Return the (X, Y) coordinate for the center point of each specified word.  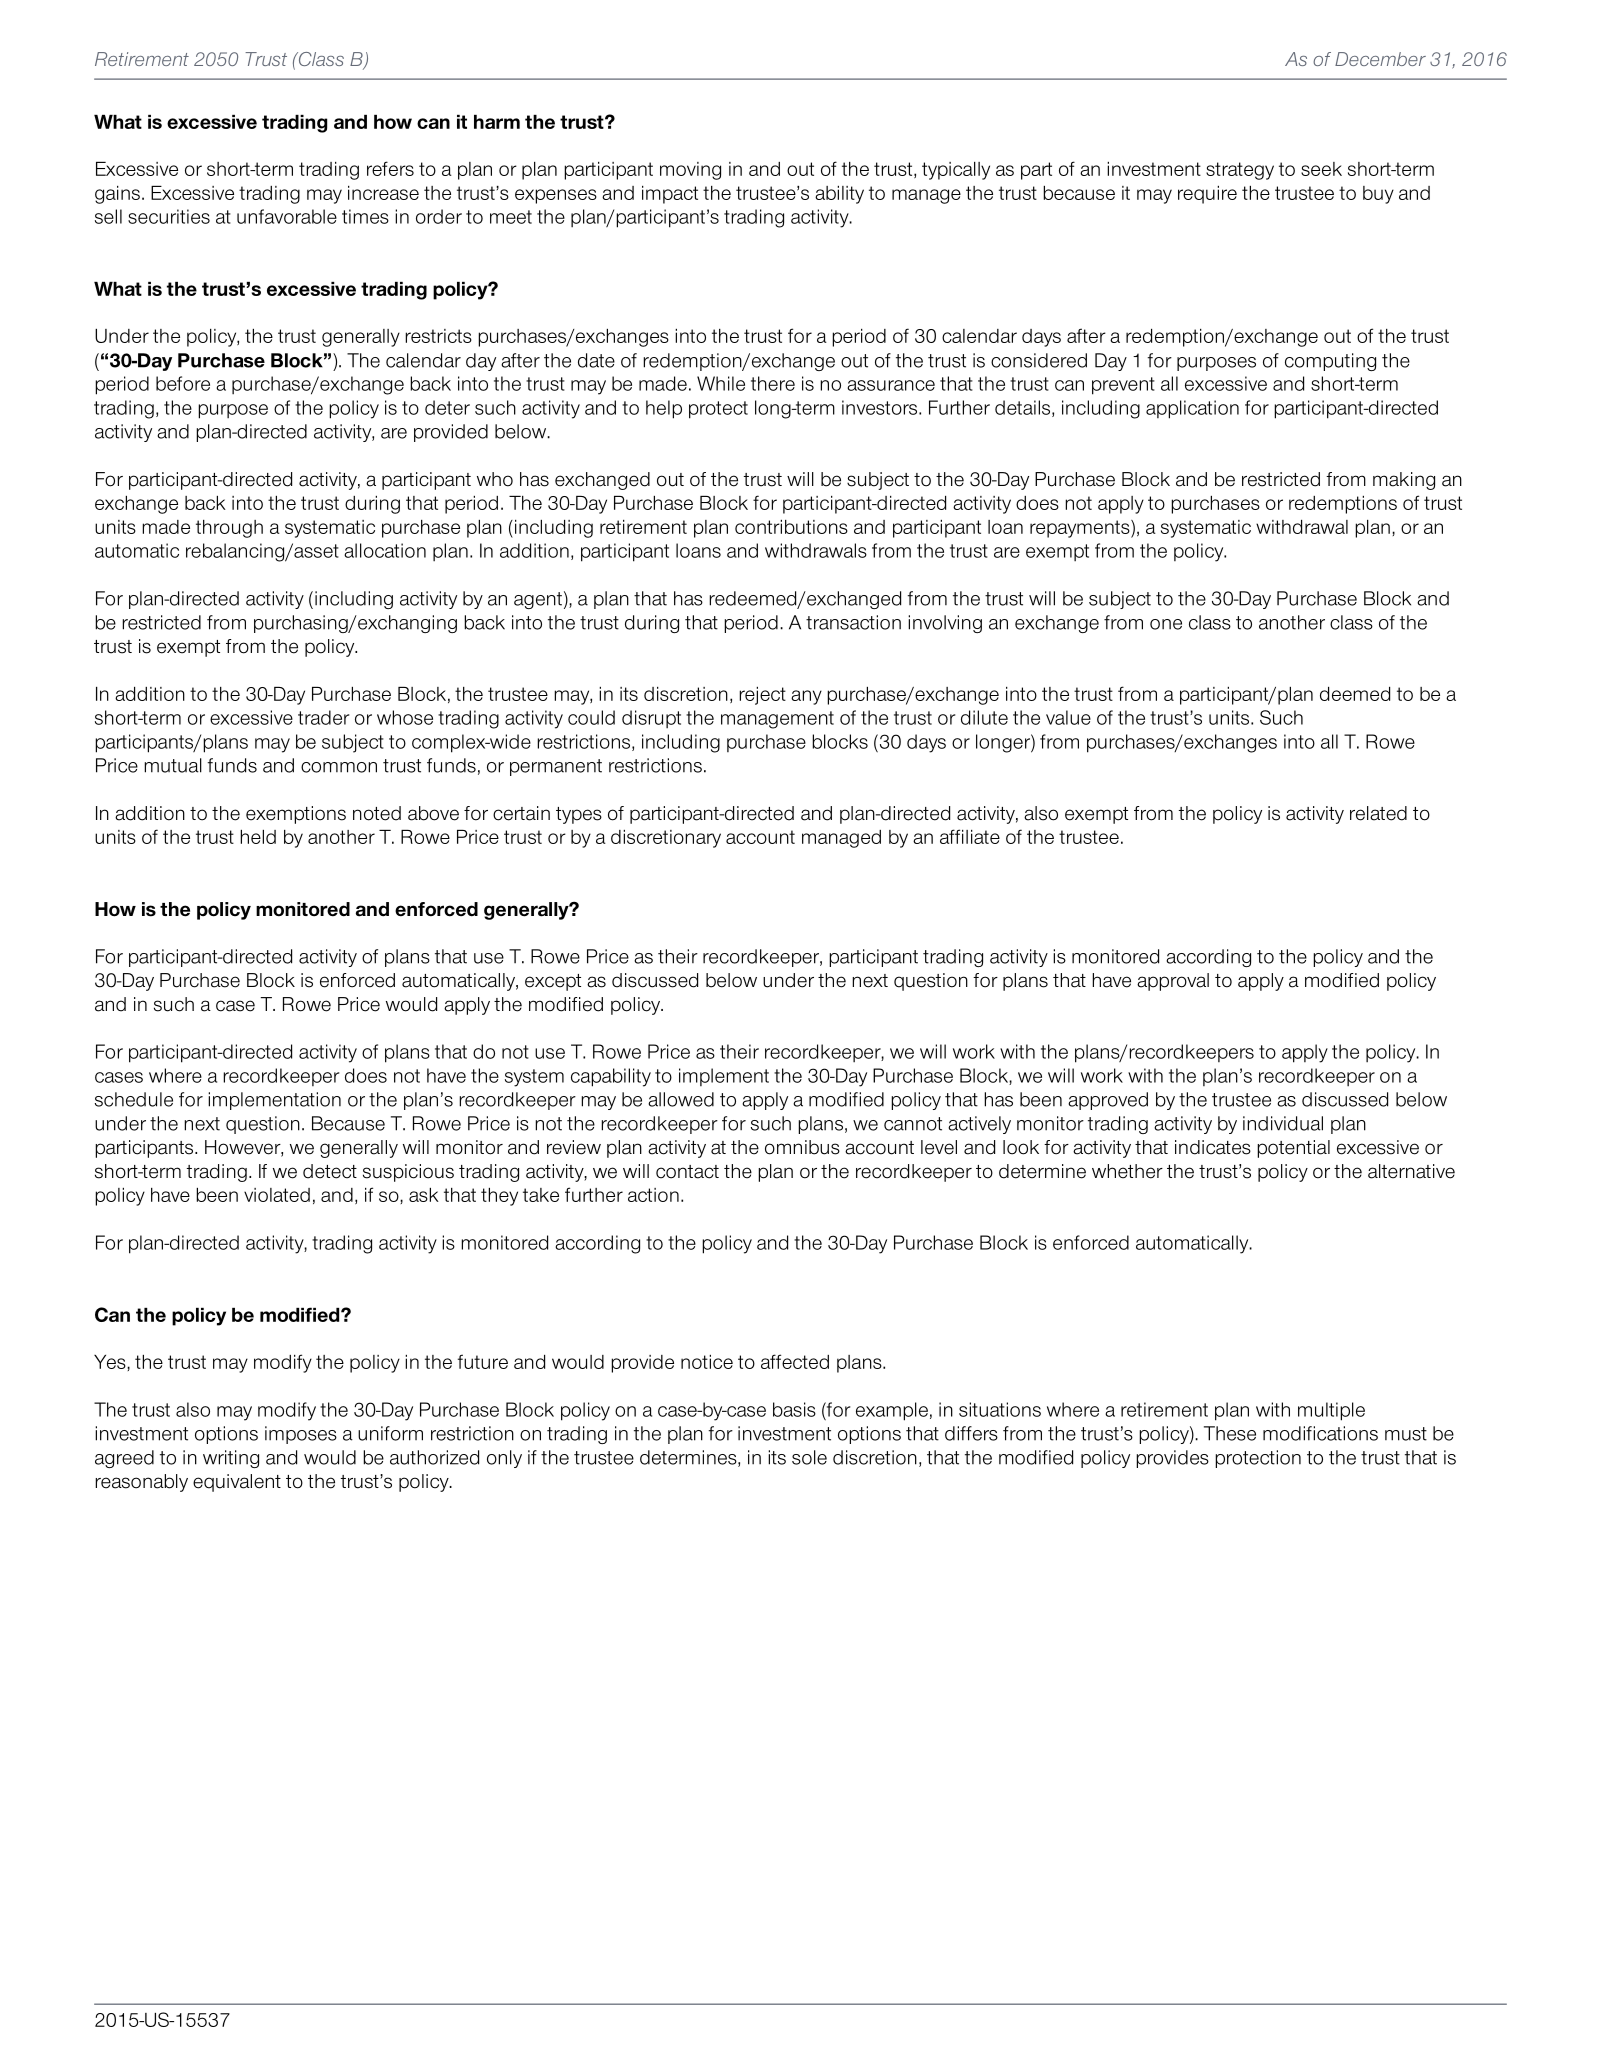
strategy (1240, 171)
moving (690, 171)
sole (809, 1457)
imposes (301, 1435)
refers (390, 168)
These (1230, 1433)
